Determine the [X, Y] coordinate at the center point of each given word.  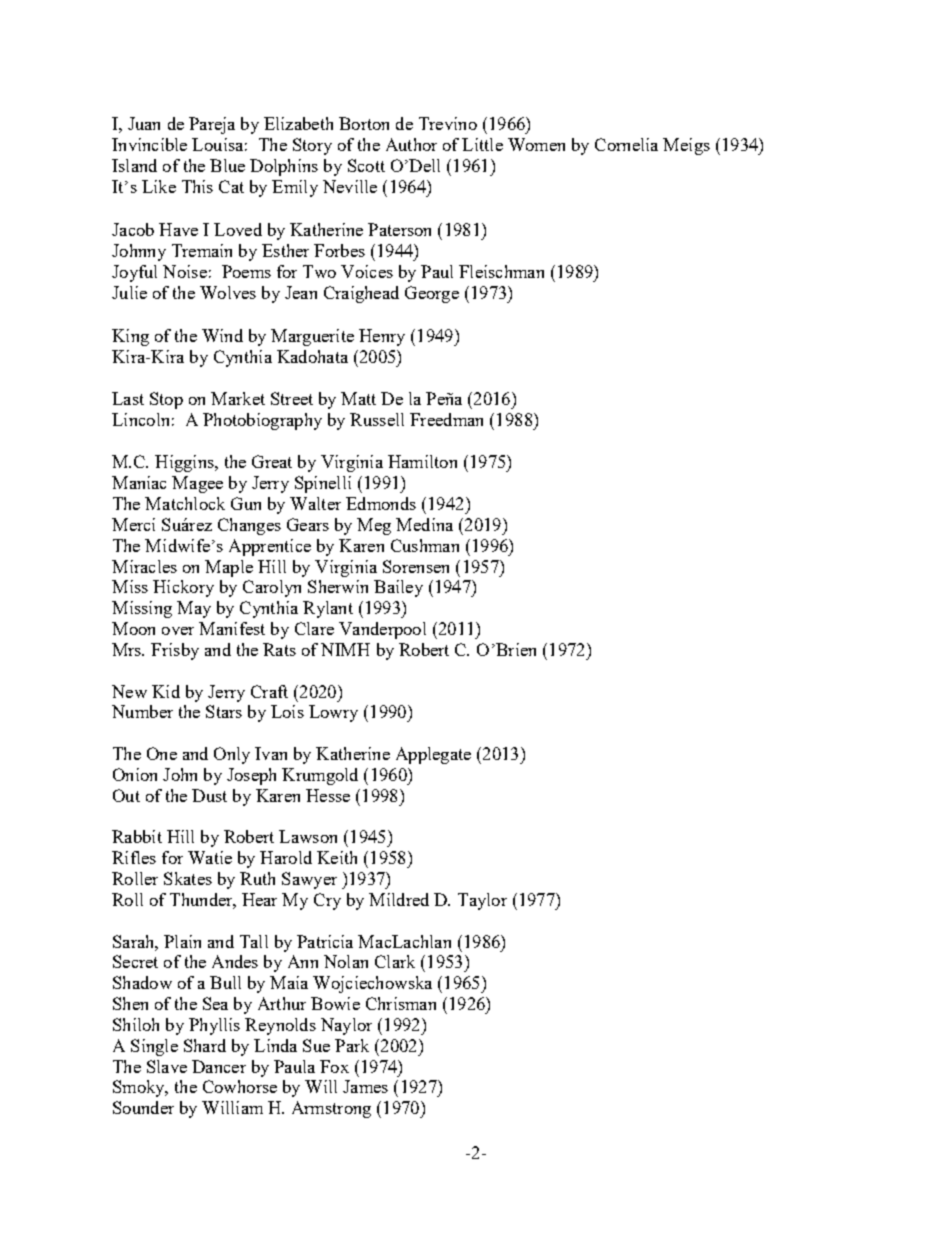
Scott [366, 165]
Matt [358, 398]
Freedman [446, 419]
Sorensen [416, 566]
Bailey [398, 588]
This [197, 186]
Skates [188, 878]
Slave [167, 1066]
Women [536, 144]
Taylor [482, 901]
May [194, 609]
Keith [337, 857]
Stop [166, 400]
